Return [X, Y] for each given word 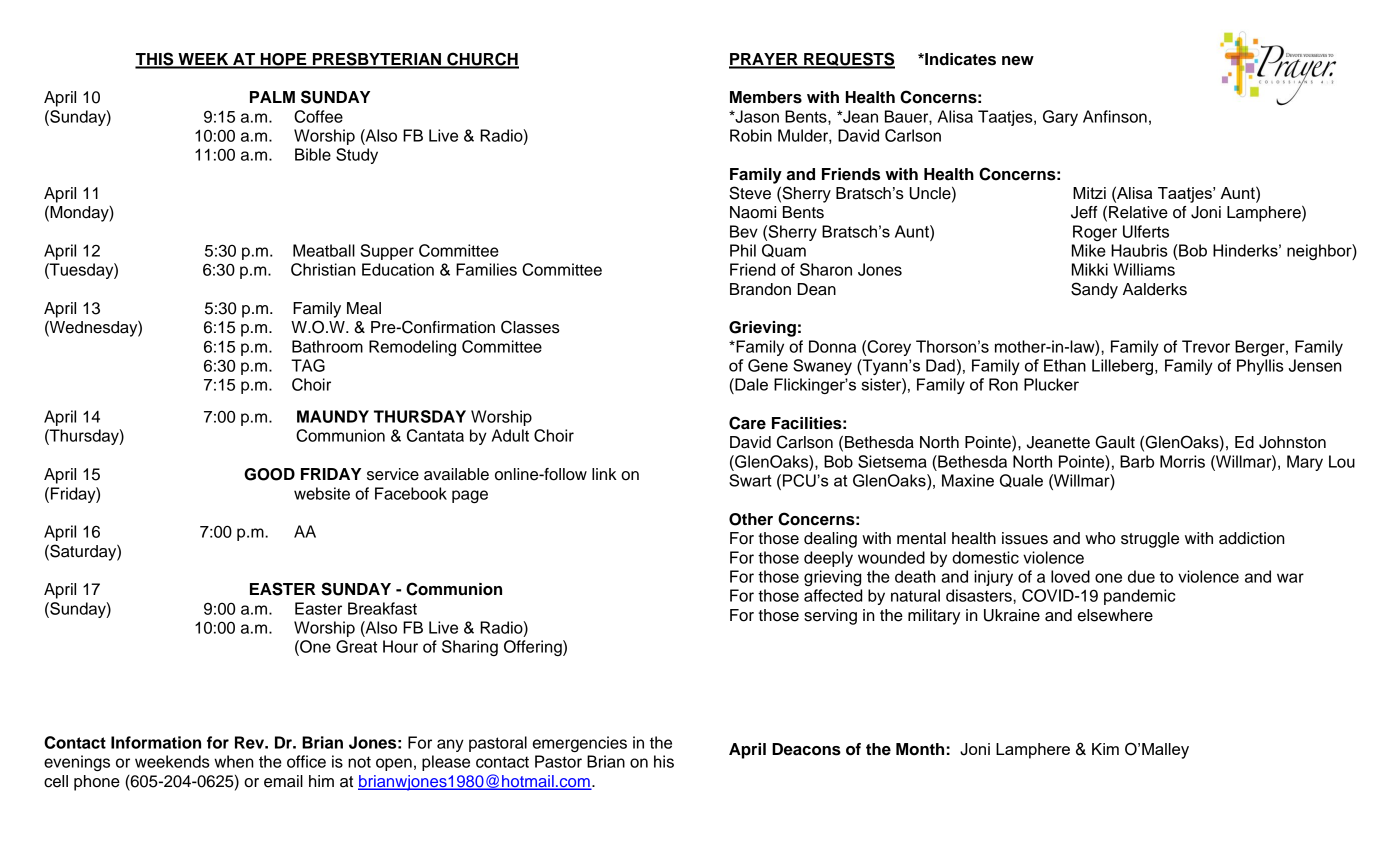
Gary [1060, 118]
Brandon [760, 289]
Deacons [806, 749]
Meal [364, 308]
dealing [830, 540]
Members [766, 97]
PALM [272, 97]
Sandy [1094, 290]
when [234, 761]
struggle [1150, 540]
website [322, 493]
